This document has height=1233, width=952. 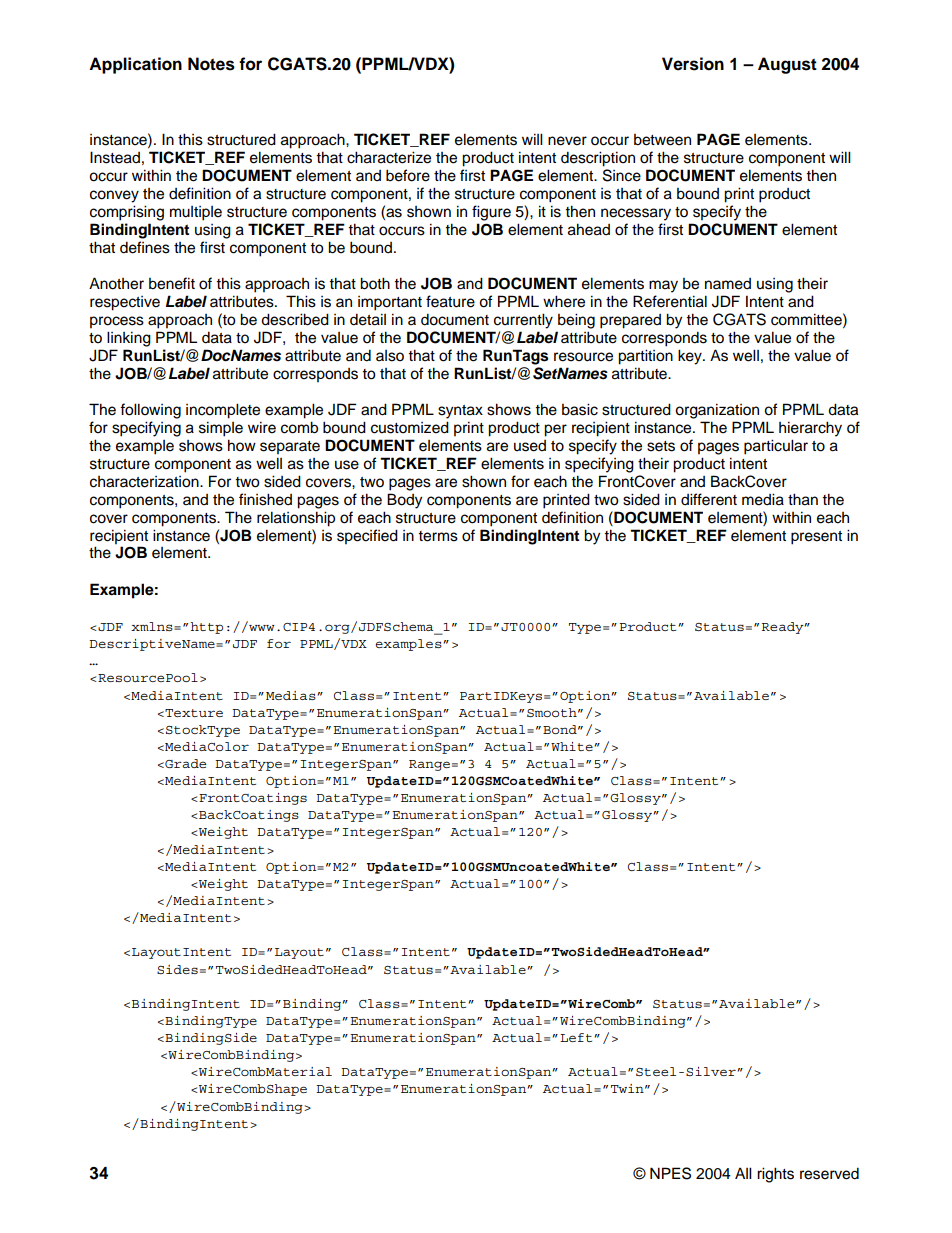 I want to click on terms, so click(x=438, y=536).
